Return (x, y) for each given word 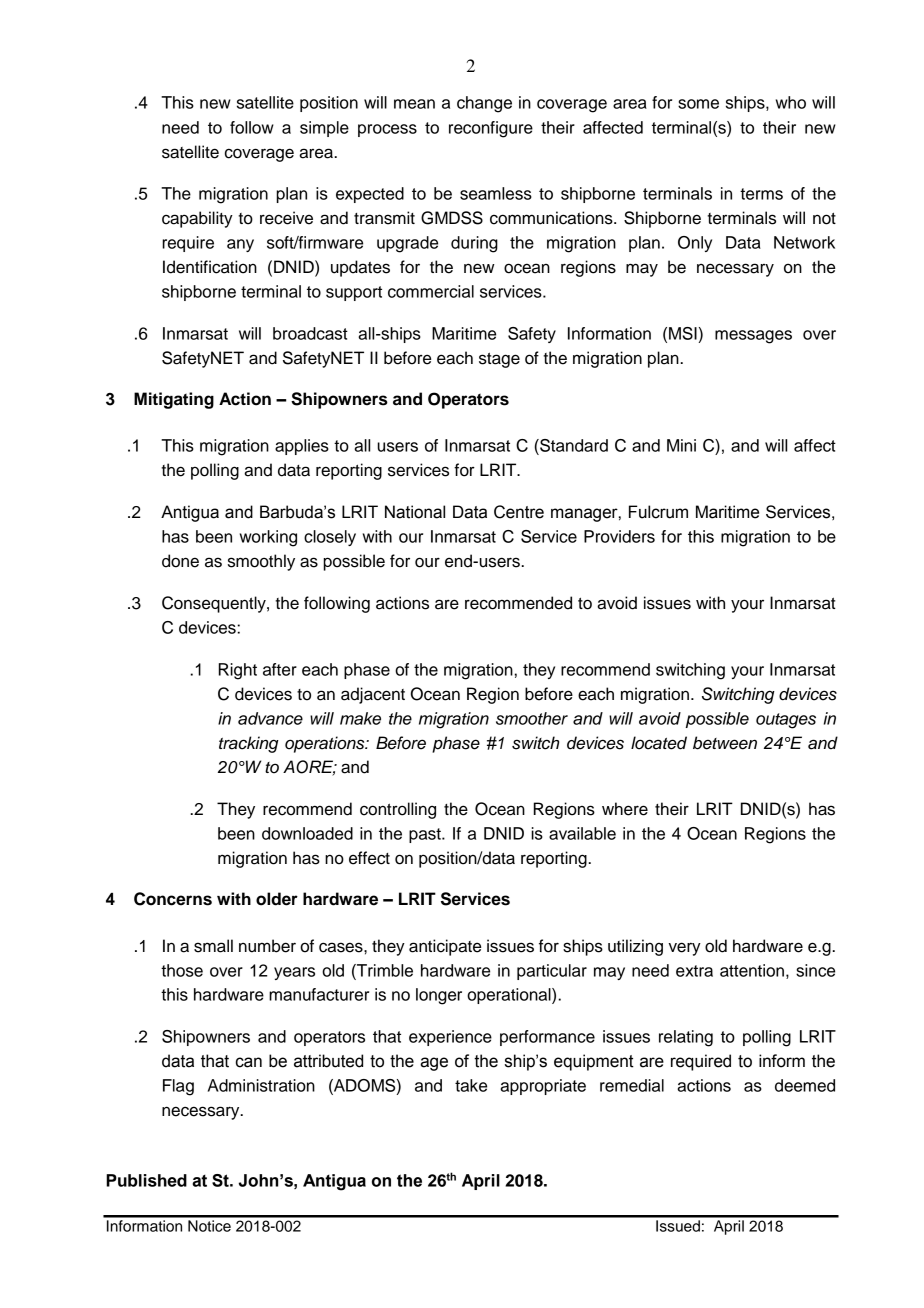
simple (324, 129)
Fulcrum (658, 512)
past (426, 835)
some (698, 104)
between (725, 743)
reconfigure (491, 129)
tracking (249, 744)
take (471, 1085)
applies (302, 447)
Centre (519, 512)
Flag (178, 1087)
